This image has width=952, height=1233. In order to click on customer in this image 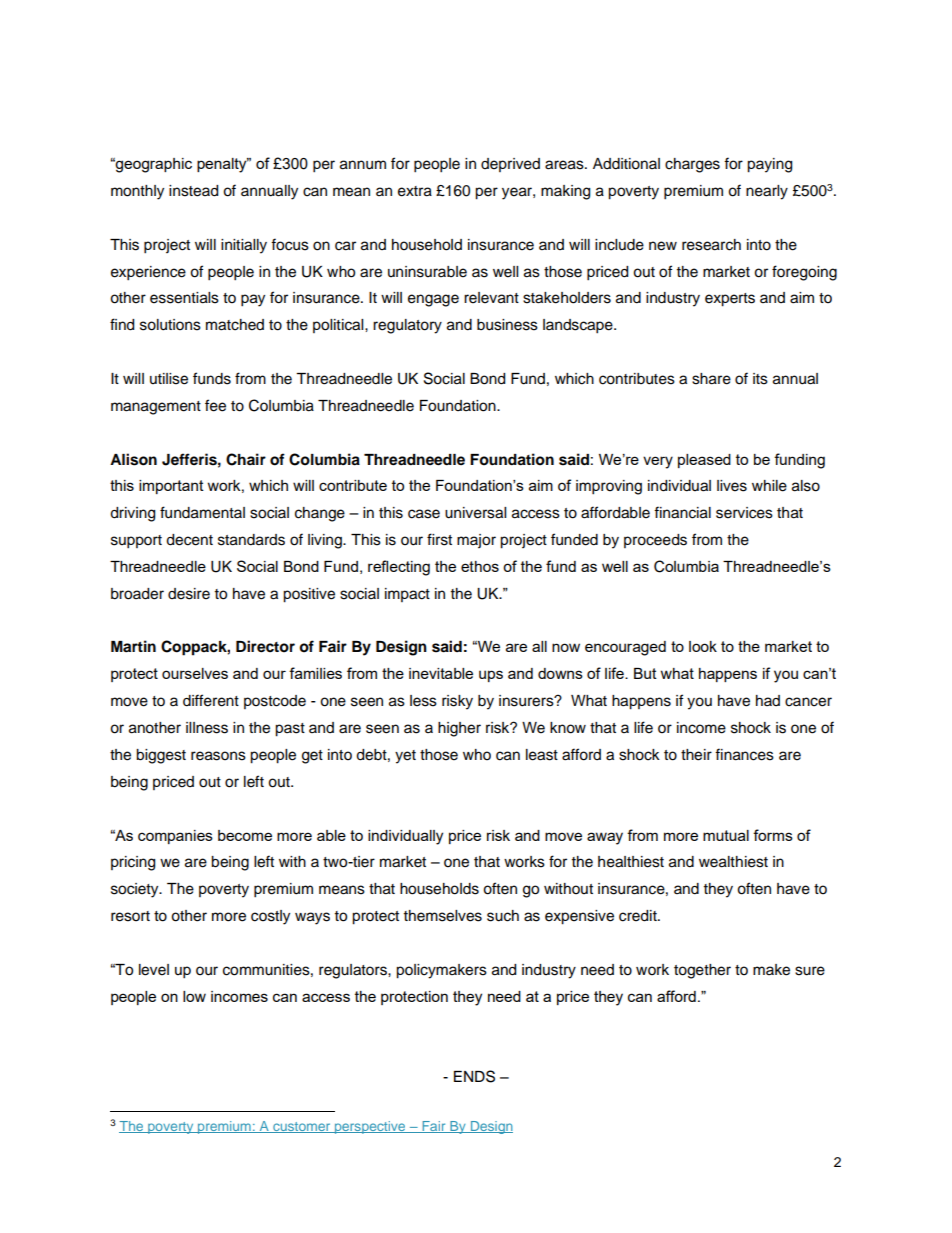, I will do `click(302, 1127)`.
